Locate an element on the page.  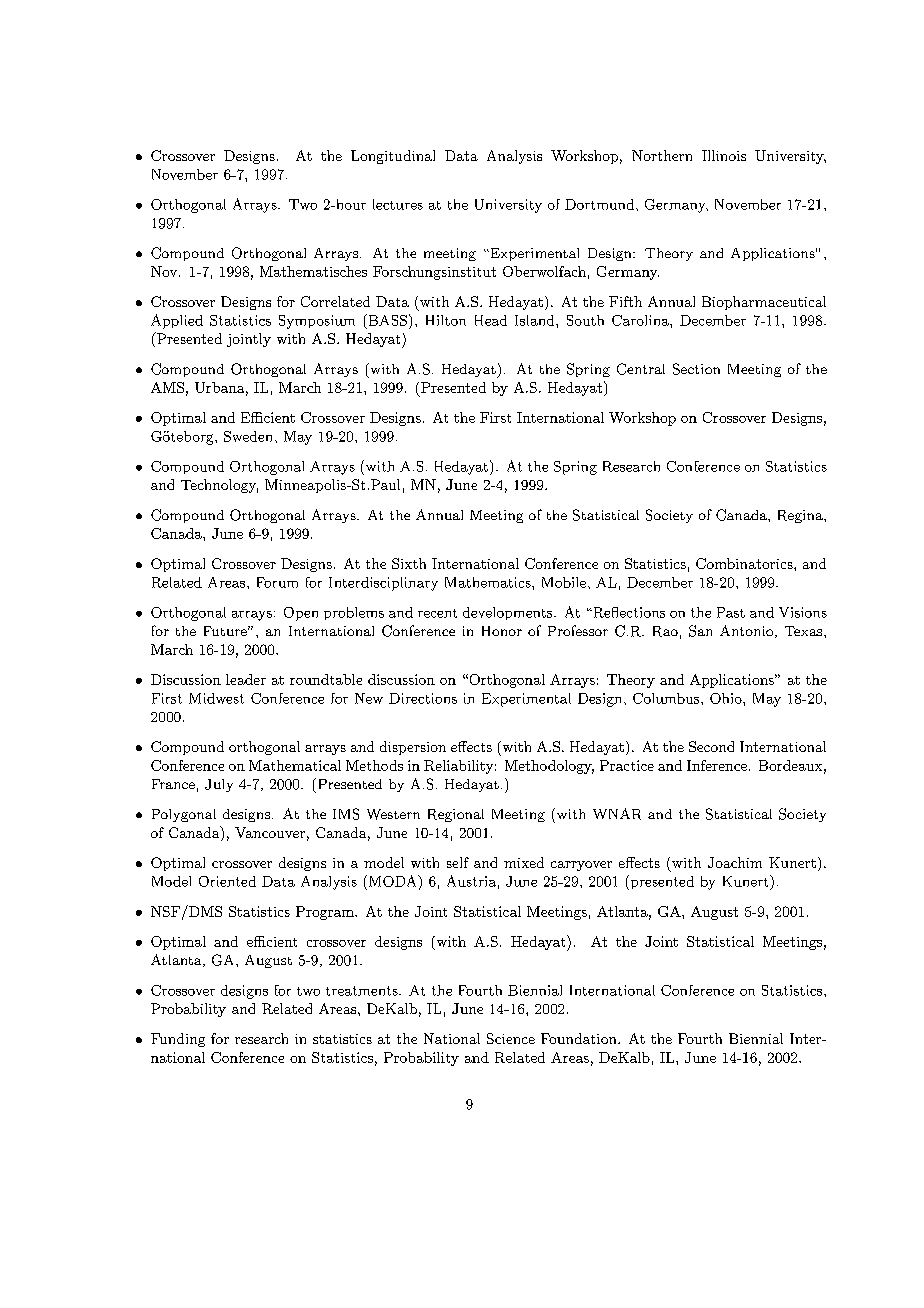
Longitudinal is located at coordinates (393, 157).
